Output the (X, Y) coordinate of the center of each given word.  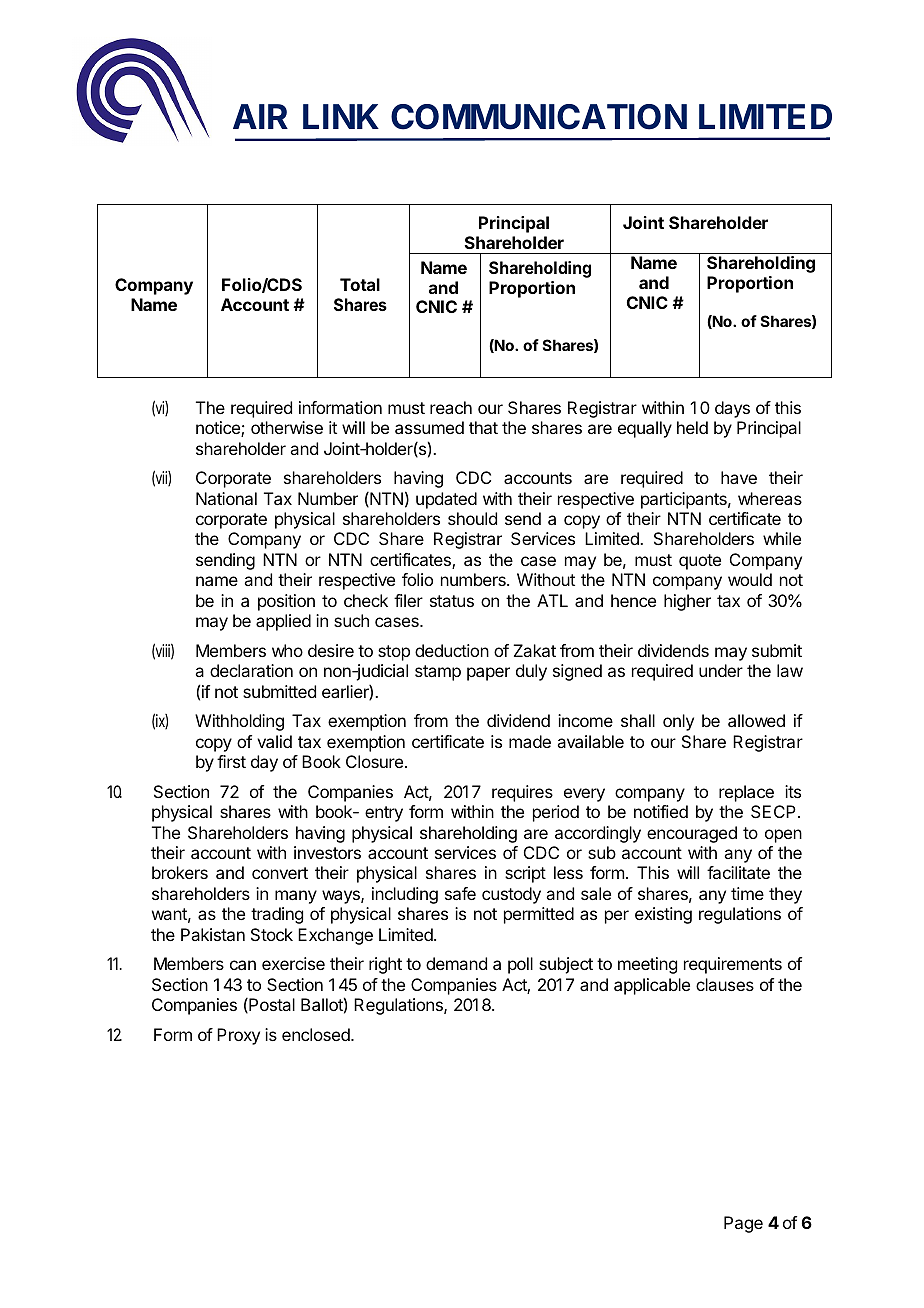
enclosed (317, 1034)
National (226, 498)
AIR (260, 116)
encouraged (692, 834)
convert (280, 873)
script (525, 874)
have (739, 477)
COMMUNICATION (539, 117)
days (732, 409)
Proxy (238, 1036)
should (472, 518)
